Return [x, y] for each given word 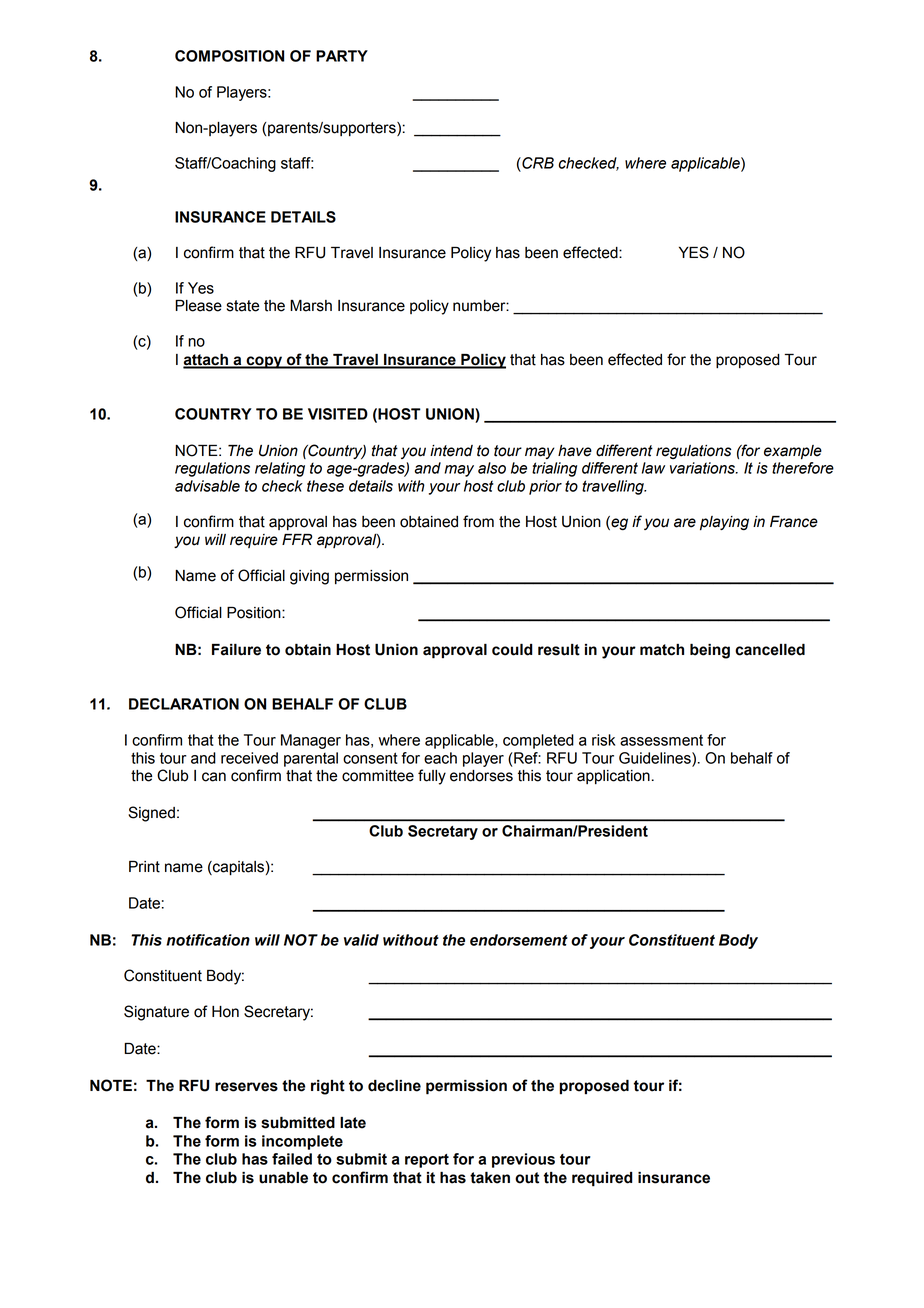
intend [451, 451]
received [249, 758]
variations [703, 468]
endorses [481, 776]
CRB [537, 163]
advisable [207, 486]
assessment [661, 740]
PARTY [342, 56]
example [793, 452]
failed [292, 1159]
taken [490, 1178]
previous [523, 1160]
